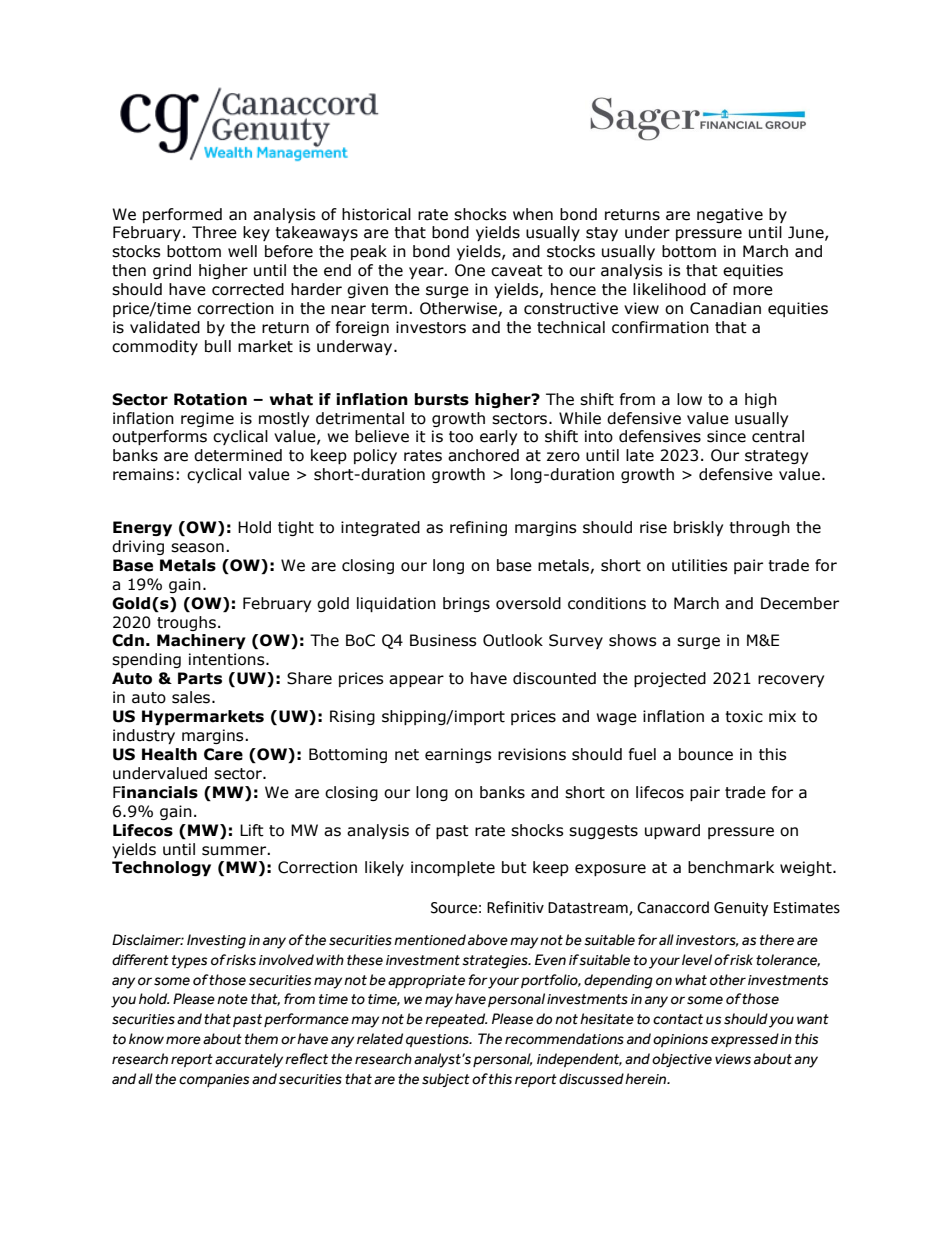 The width and height of the image is (952, 1233). Describe the element at coordinates (438, 1040) in the image. I see `questions` at that location.
